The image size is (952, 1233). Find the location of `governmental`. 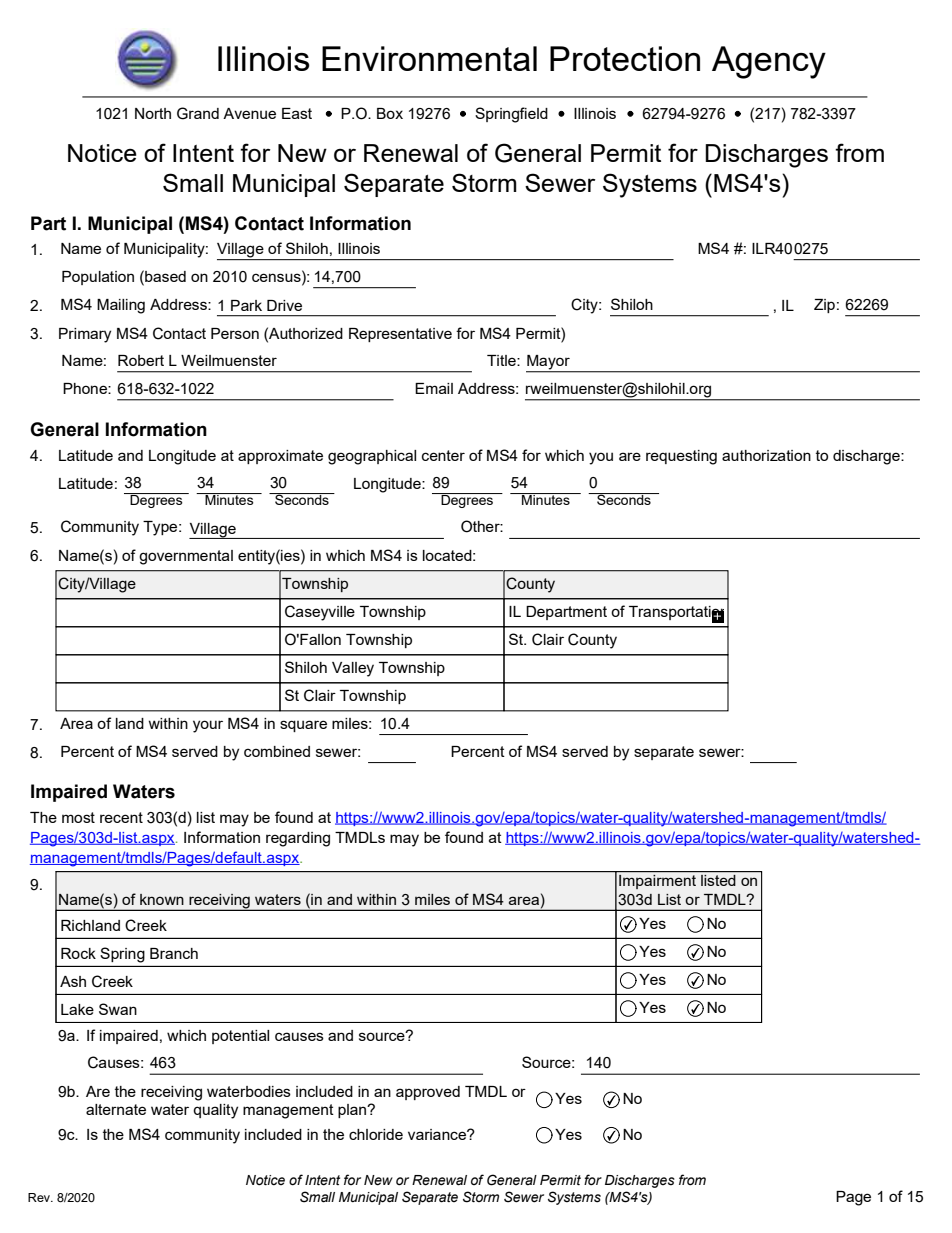

governmental is located at coordinates (186, 557).
